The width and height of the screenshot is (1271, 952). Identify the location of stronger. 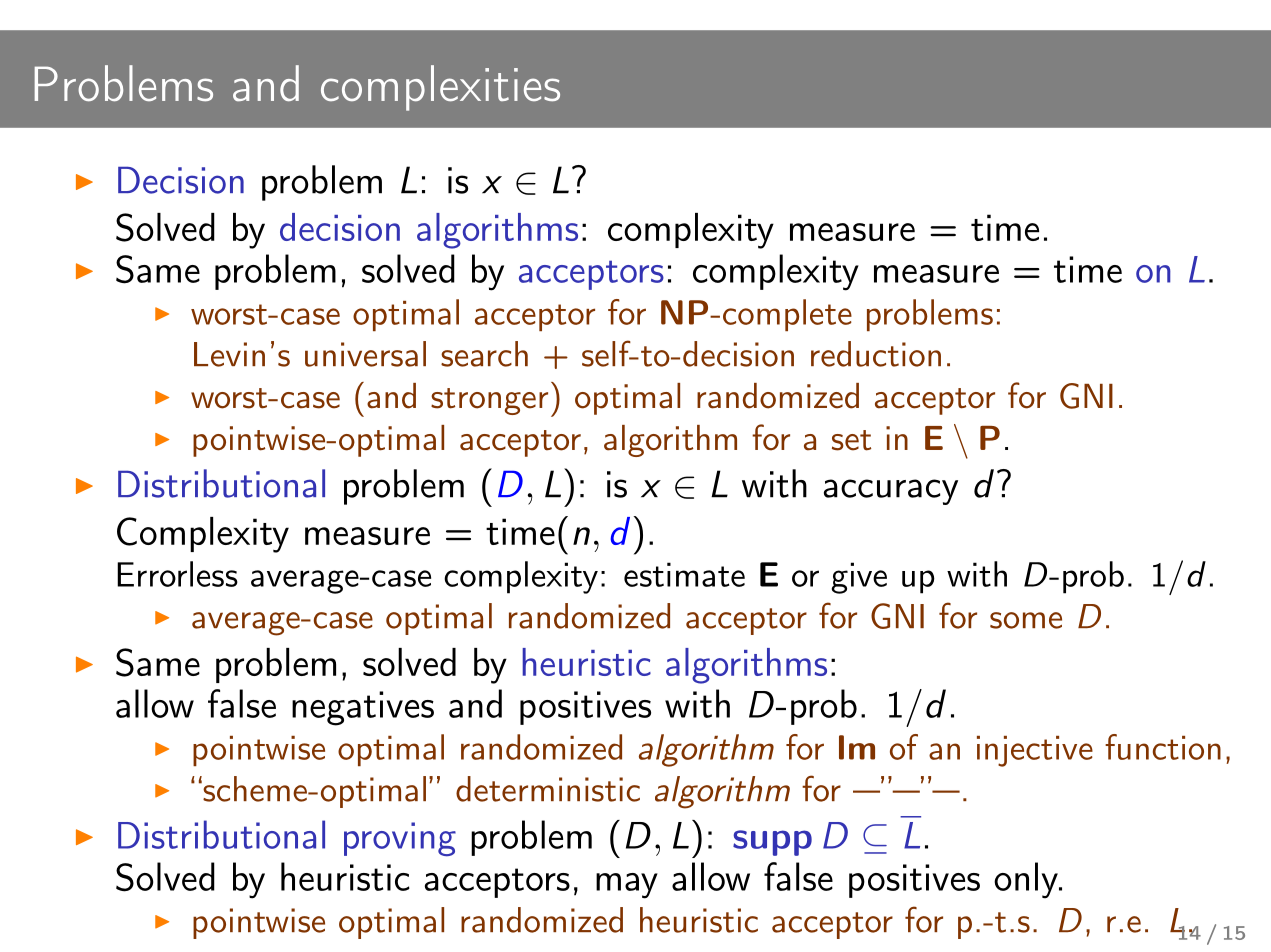
(489, 401).
